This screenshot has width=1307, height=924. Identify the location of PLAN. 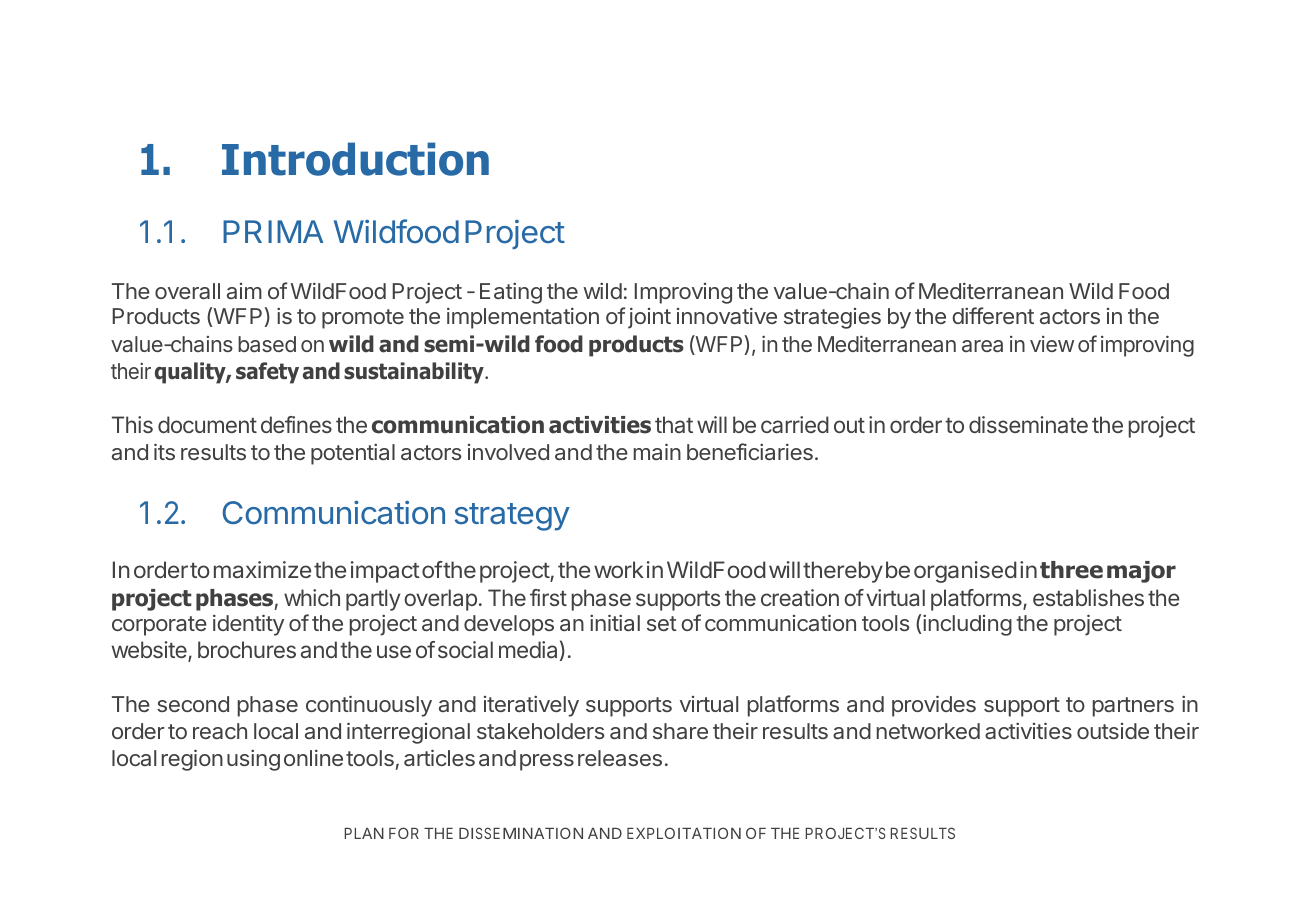
(364, 833).
